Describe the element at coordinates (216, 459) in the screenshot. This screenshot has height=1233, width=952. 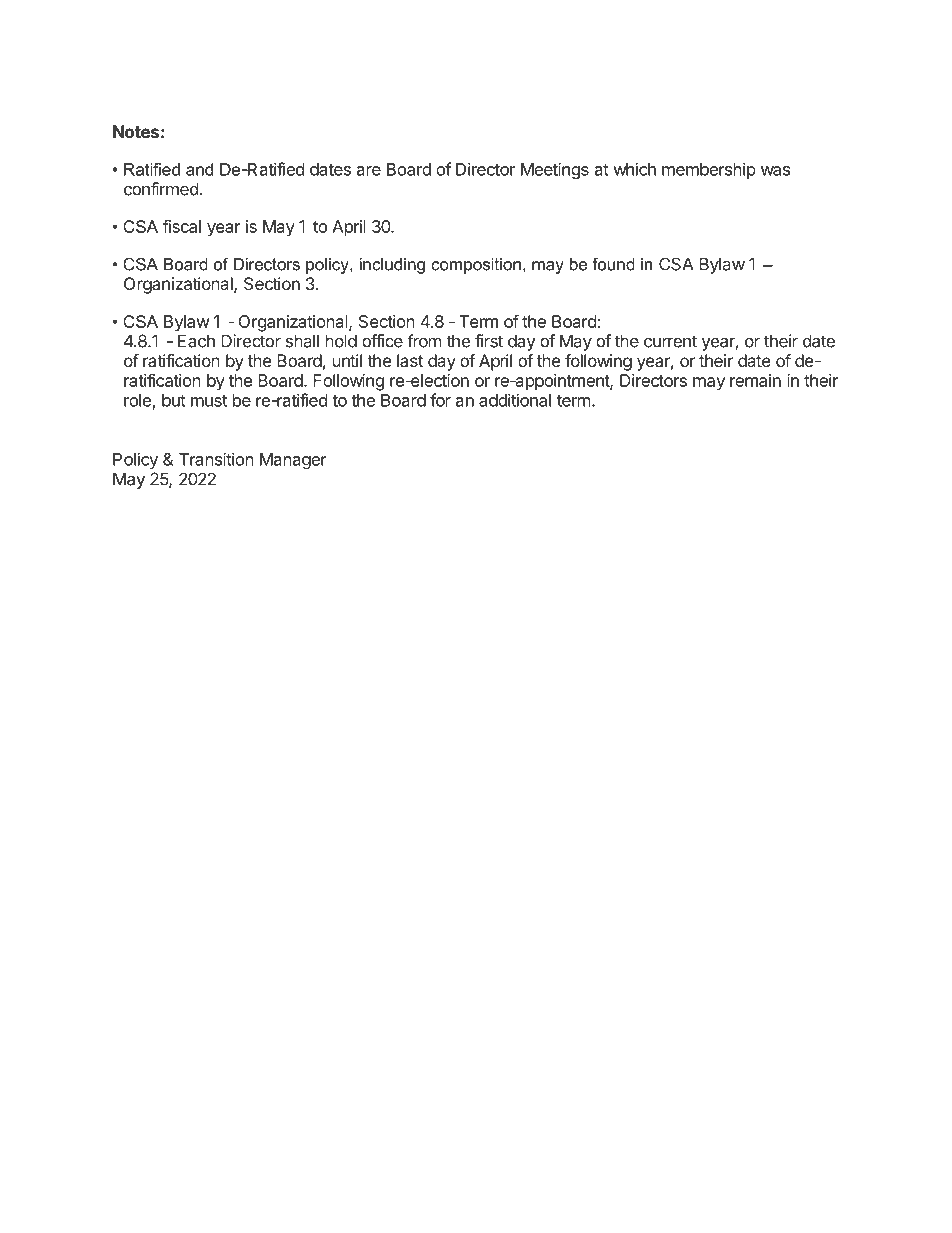
I see `Transition` at that location.
